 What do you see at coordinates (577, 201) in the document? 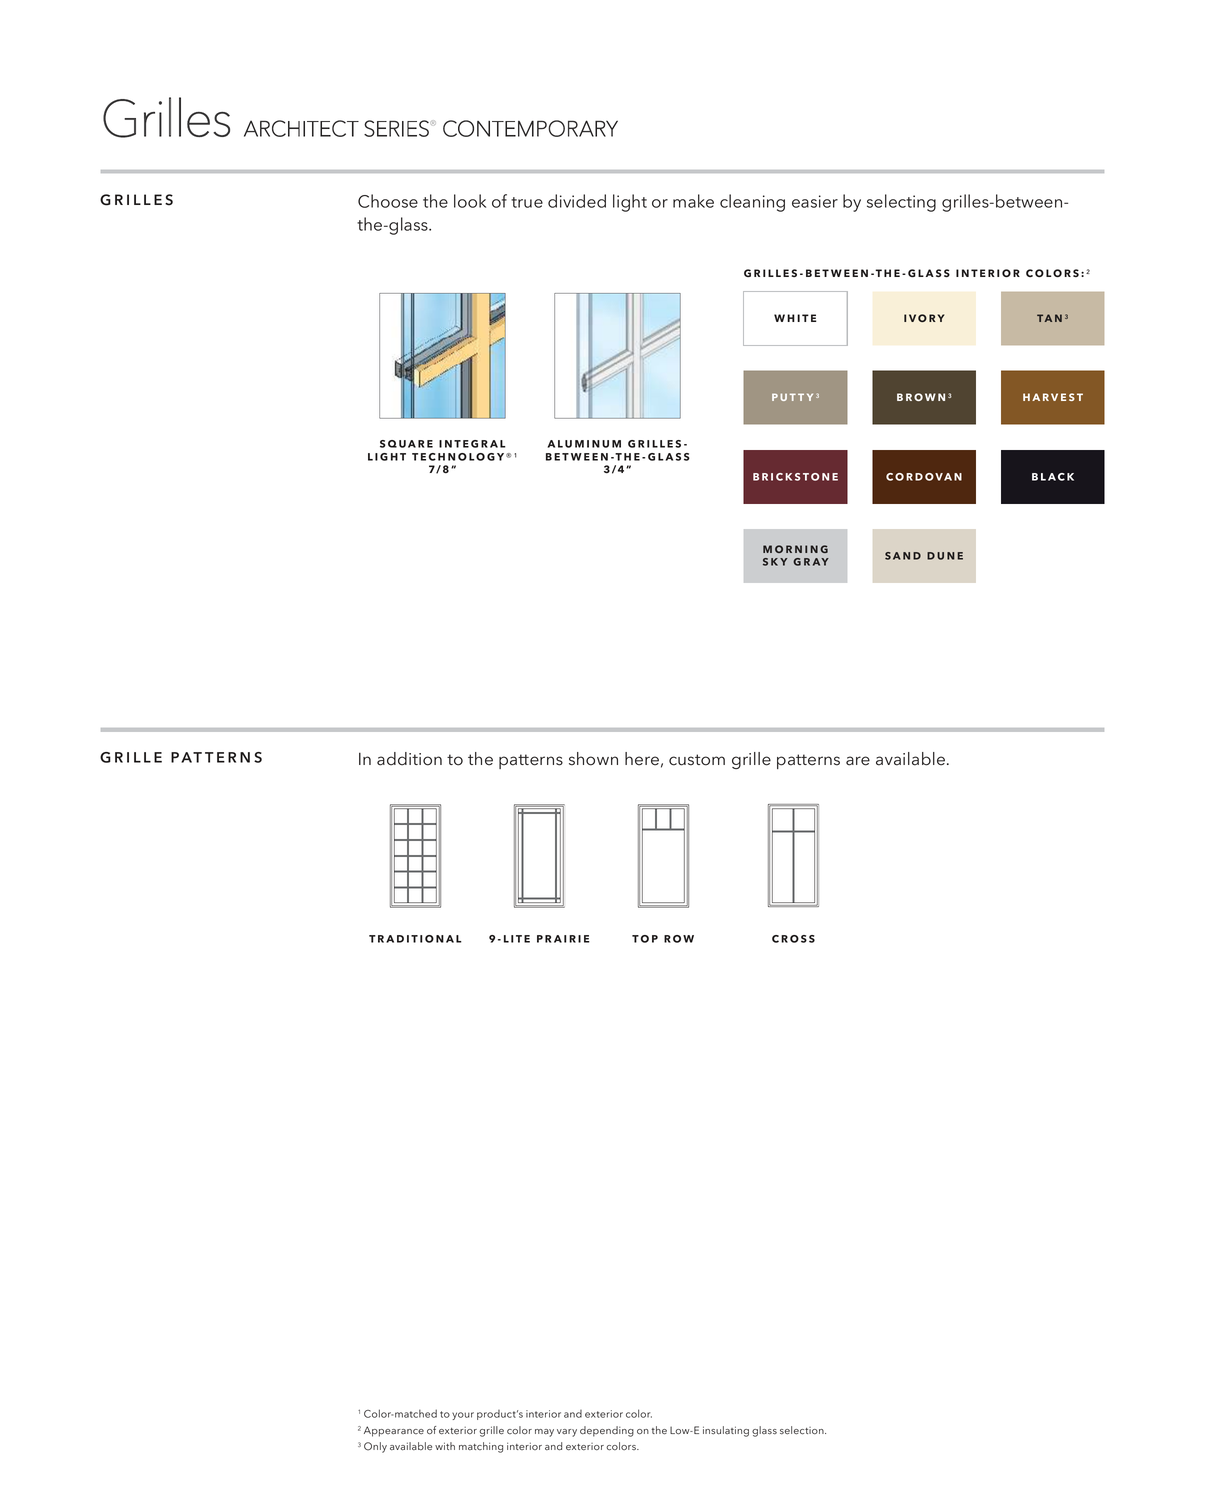
I see `divided` at bounding box center [577, 201].
